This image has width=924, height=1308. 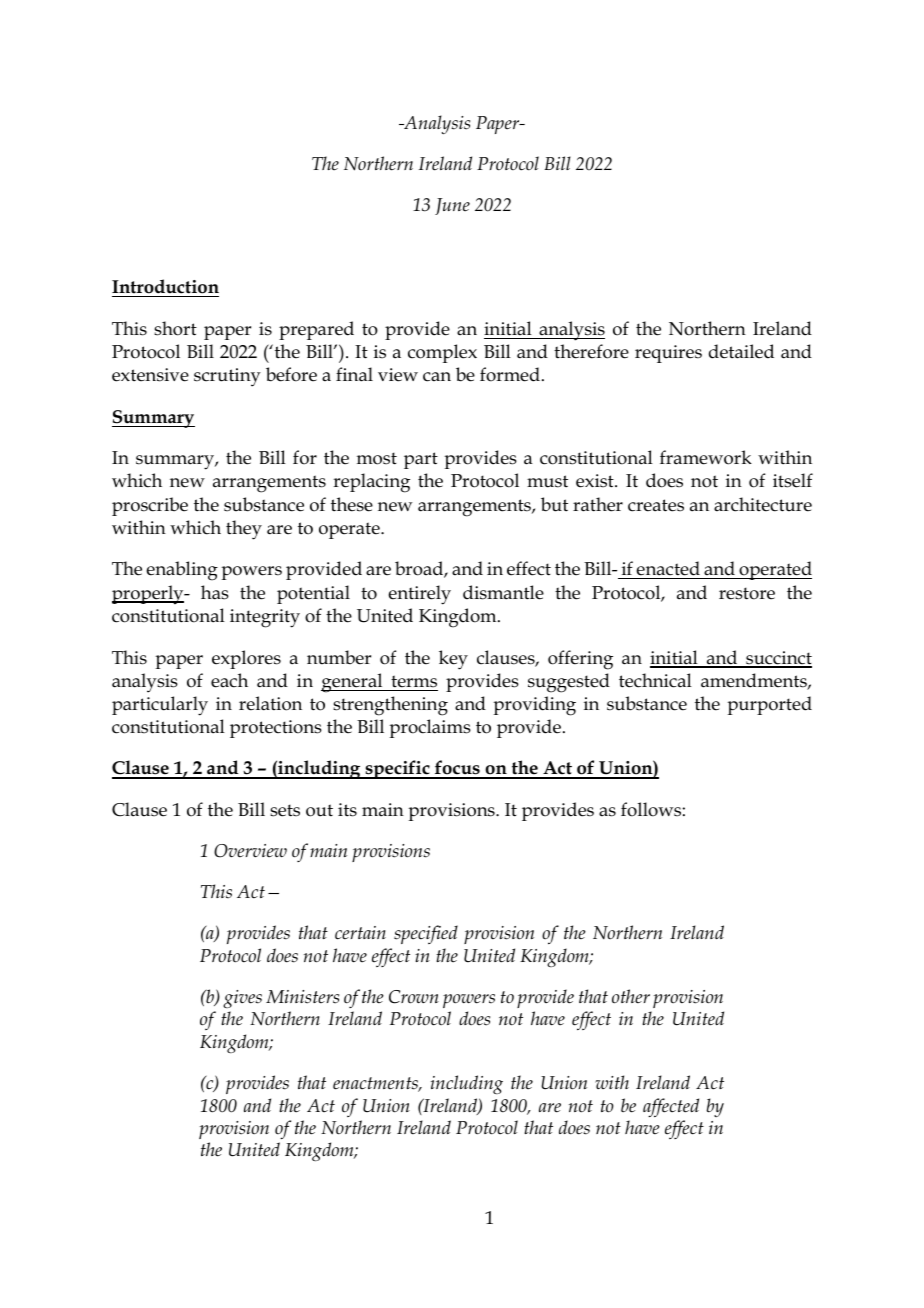 What do you see at coordinates (242, 999) in the image?
I see `gives` at bounding box center [242, 999].
